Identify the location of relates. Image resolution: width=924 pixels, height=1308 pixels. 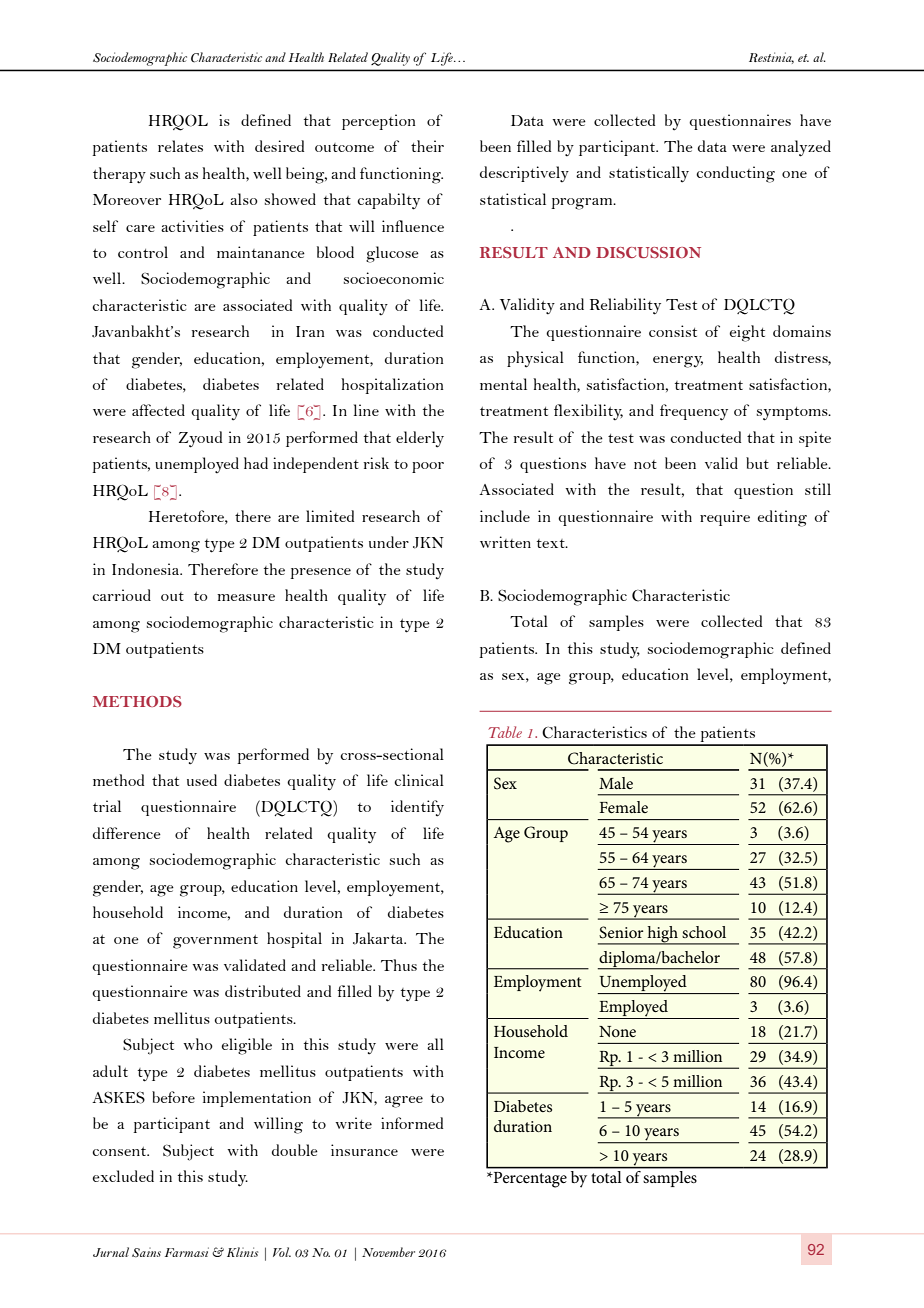
(180, 146).
